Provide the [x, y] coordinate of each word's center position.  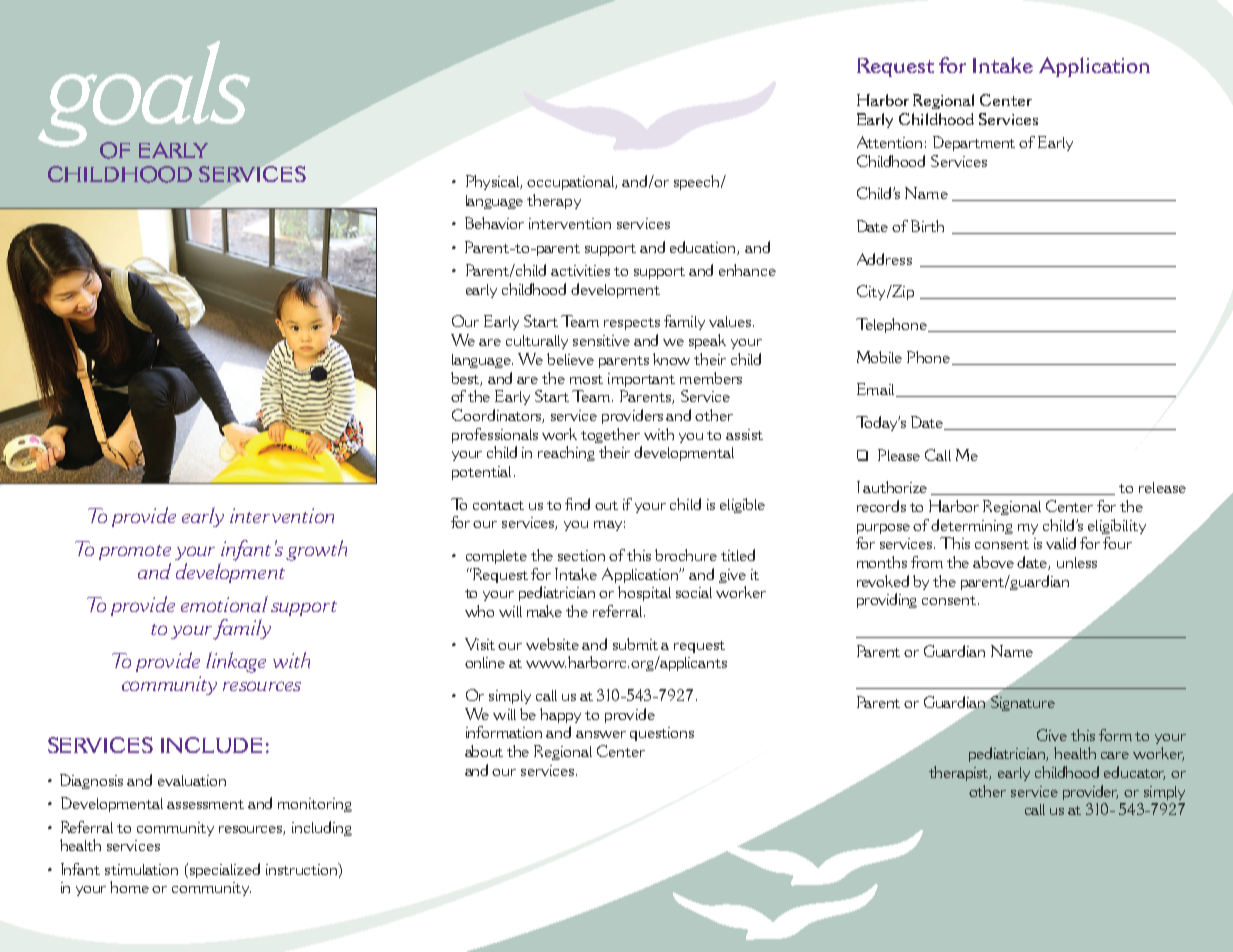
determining [972, 526]
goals [144, 95]
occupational [572, 183]
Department [974, 143]
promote [135, 552]
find [577, 504]
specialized [223, 870]
